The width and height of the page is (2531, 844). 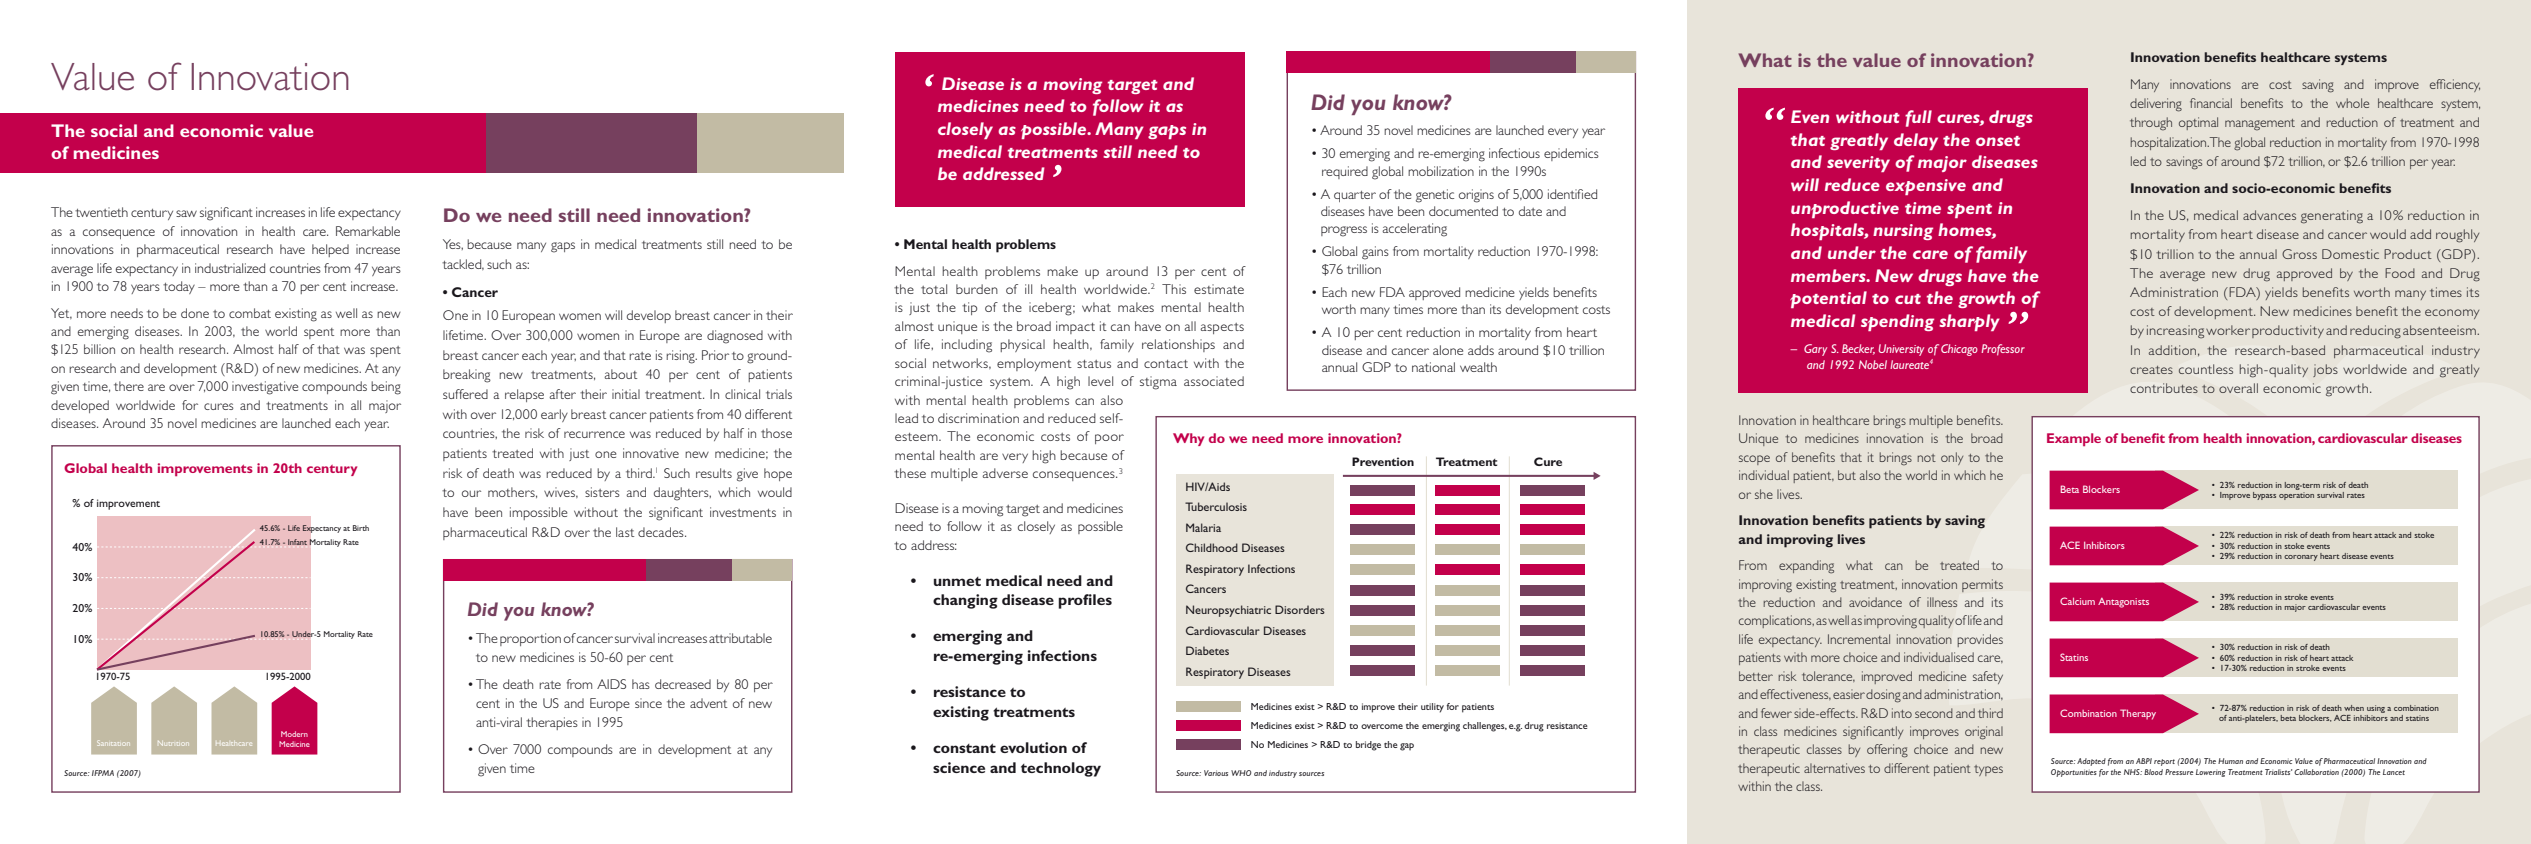 What do you see at coordinates (1300, 609) in the page?
I see `Disorders` at bounding box center [1300, 609].
